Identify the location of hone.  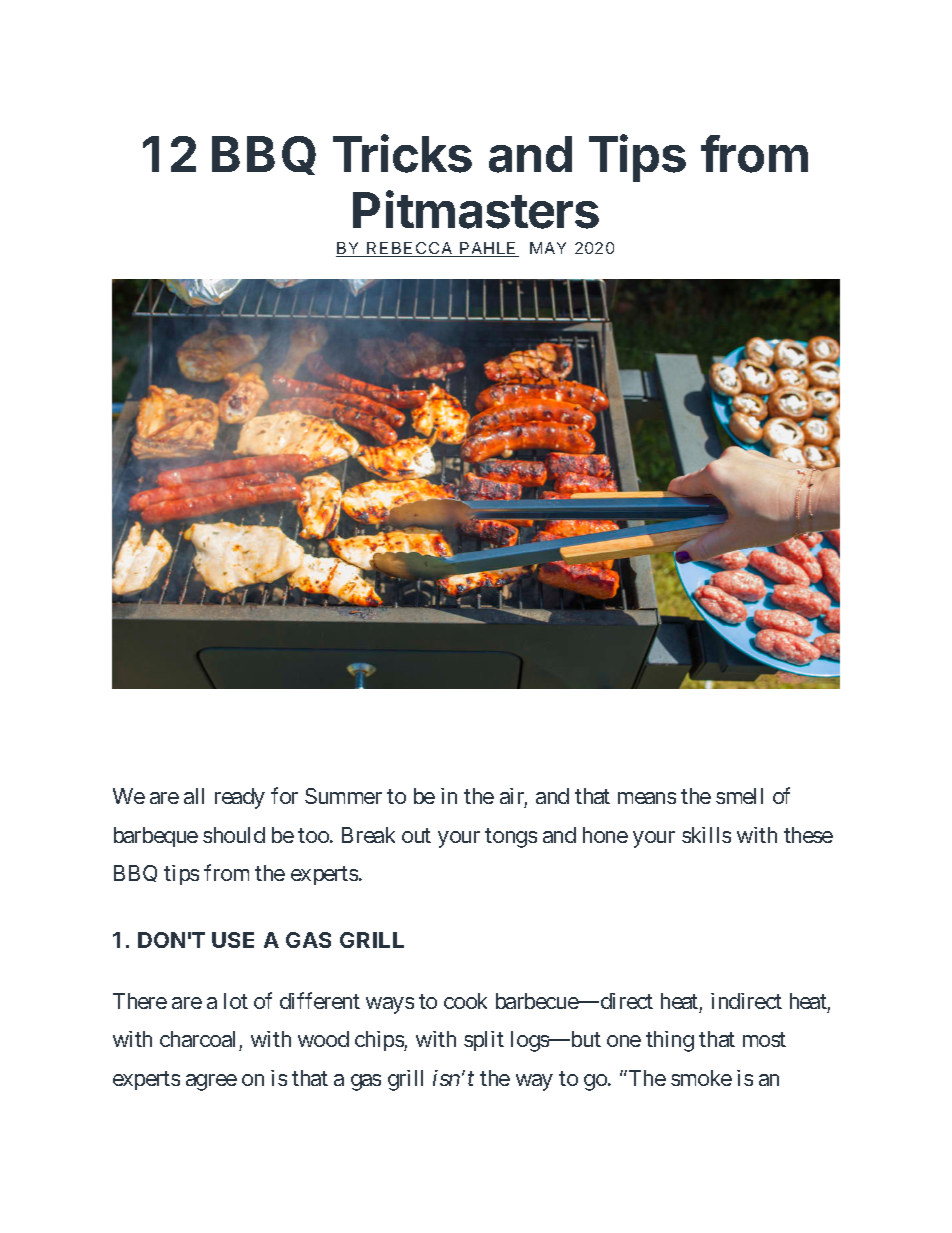
(605, 835).
